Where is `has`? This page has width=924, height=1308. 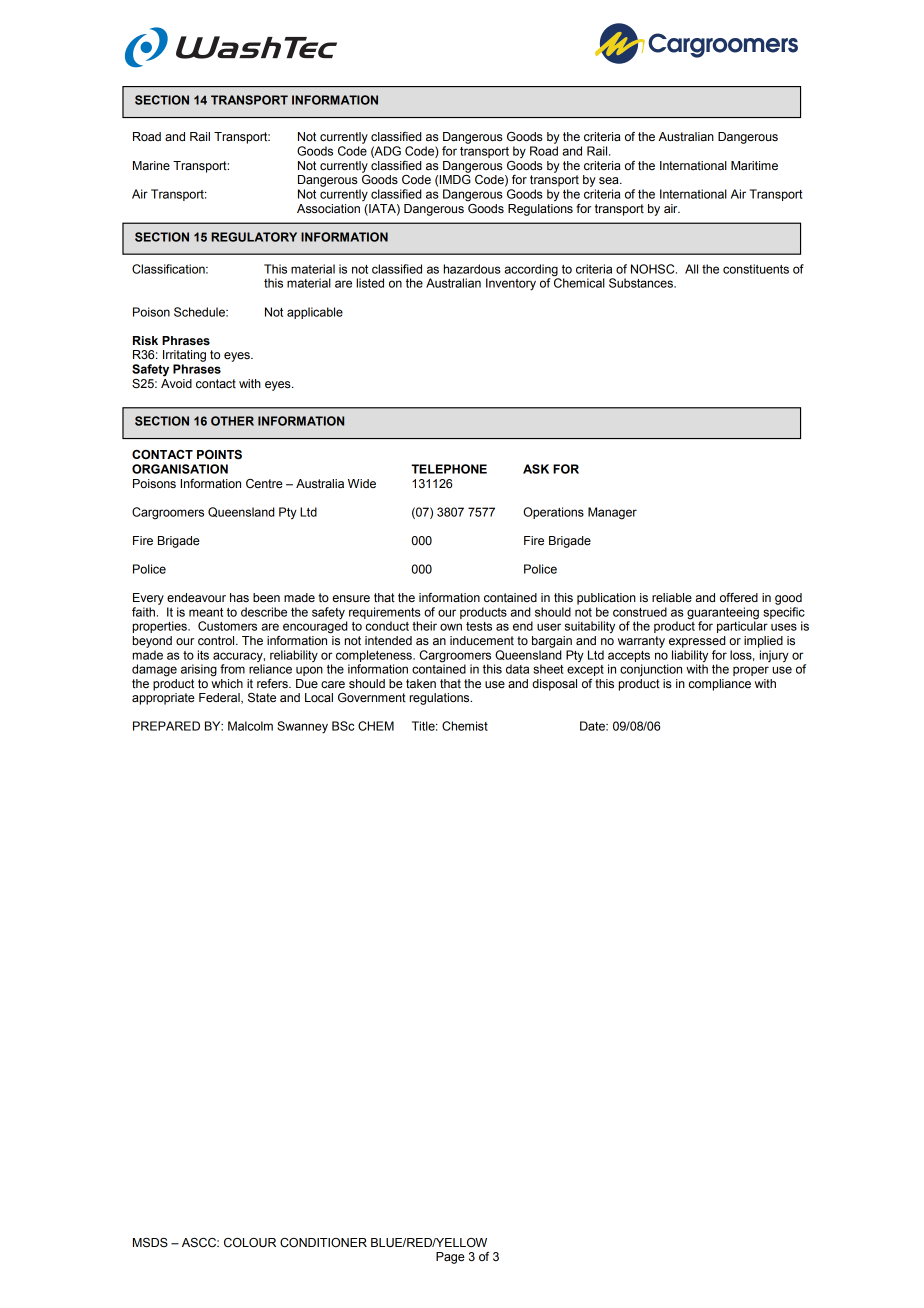
has is located at coordinates (239, 597).
